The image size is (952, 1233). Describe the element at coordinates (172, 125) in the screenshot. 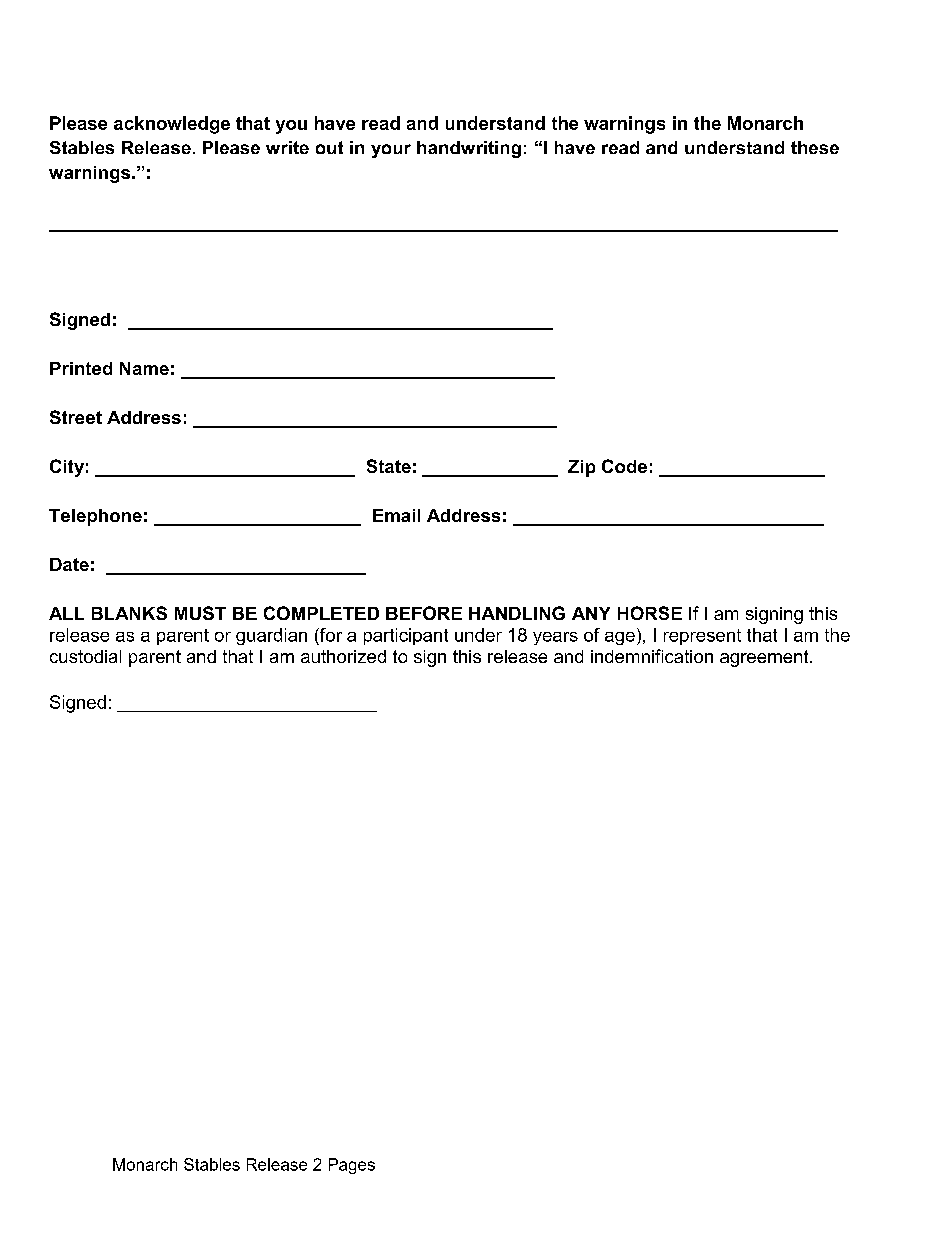

I see `acknowledge` at that location.
